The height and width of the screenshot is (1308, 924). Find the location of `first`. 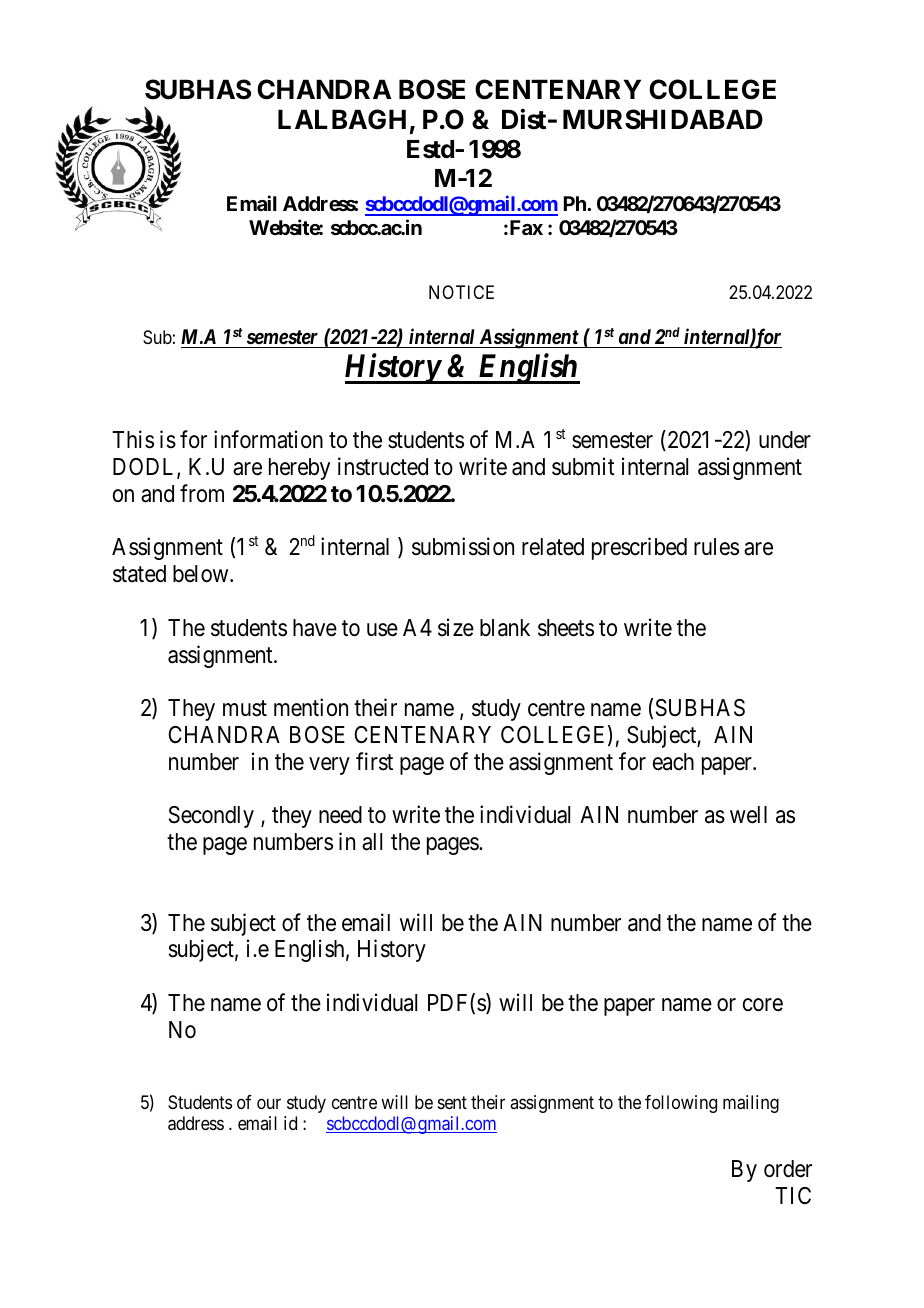

first is located at coordinates (374, 761).
